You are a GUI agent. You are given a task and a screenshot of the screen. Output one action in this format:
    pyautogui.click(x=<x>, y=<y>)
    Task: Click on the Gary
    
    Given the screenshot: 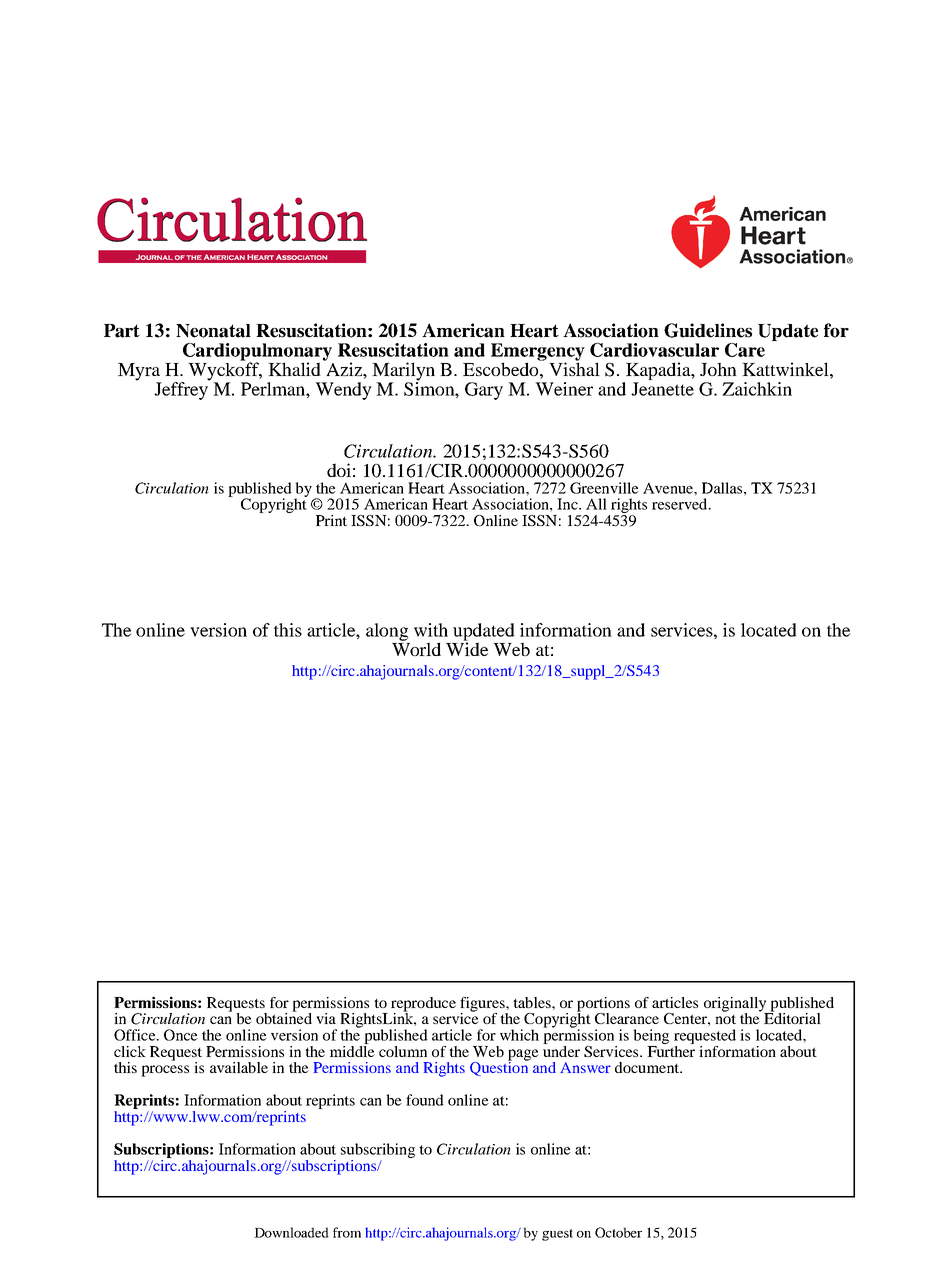 What is the action you would take?
    pyautogui.click(x=484, y=391)
